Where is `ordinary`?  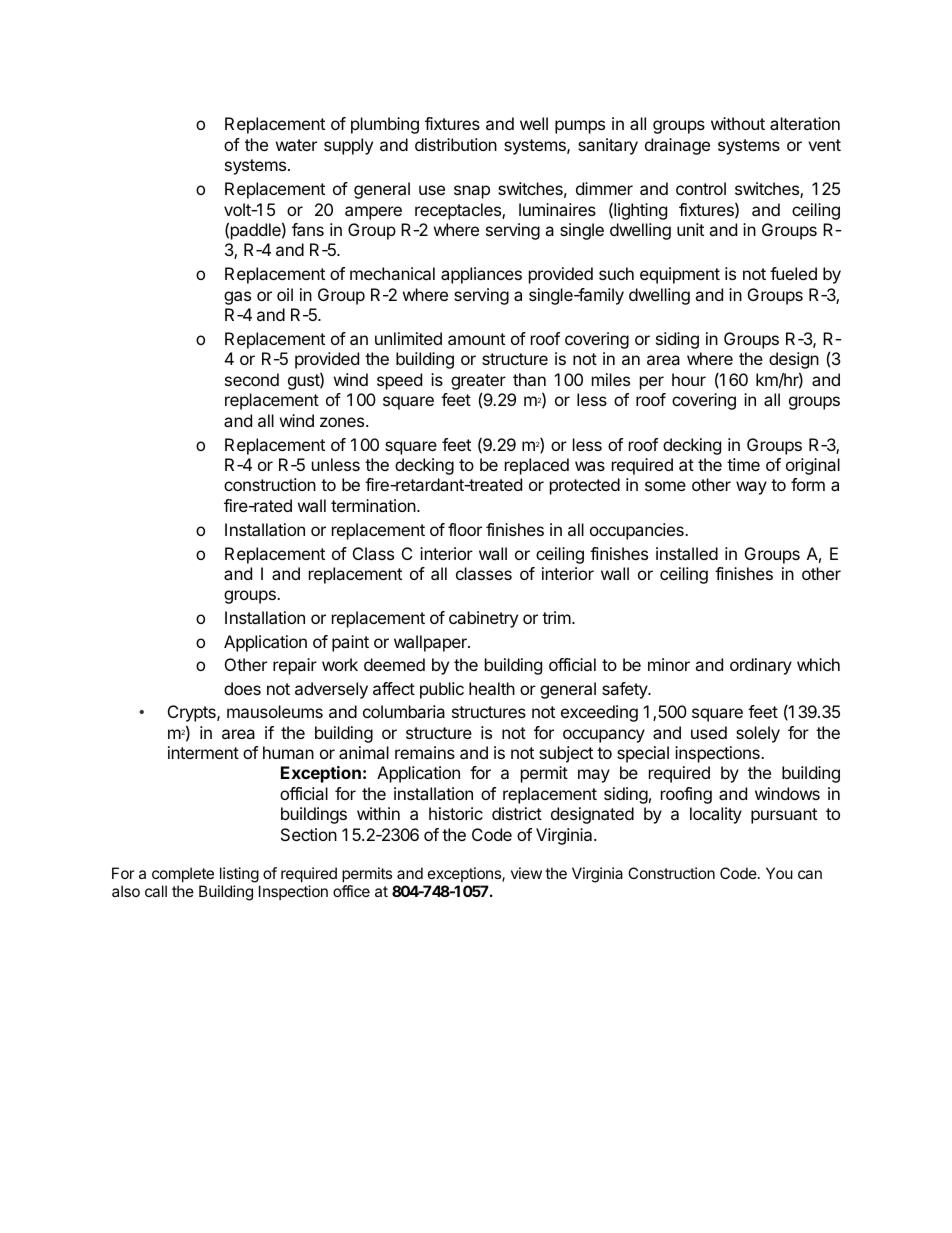 ordinary is located at coordinates (761, 666).
